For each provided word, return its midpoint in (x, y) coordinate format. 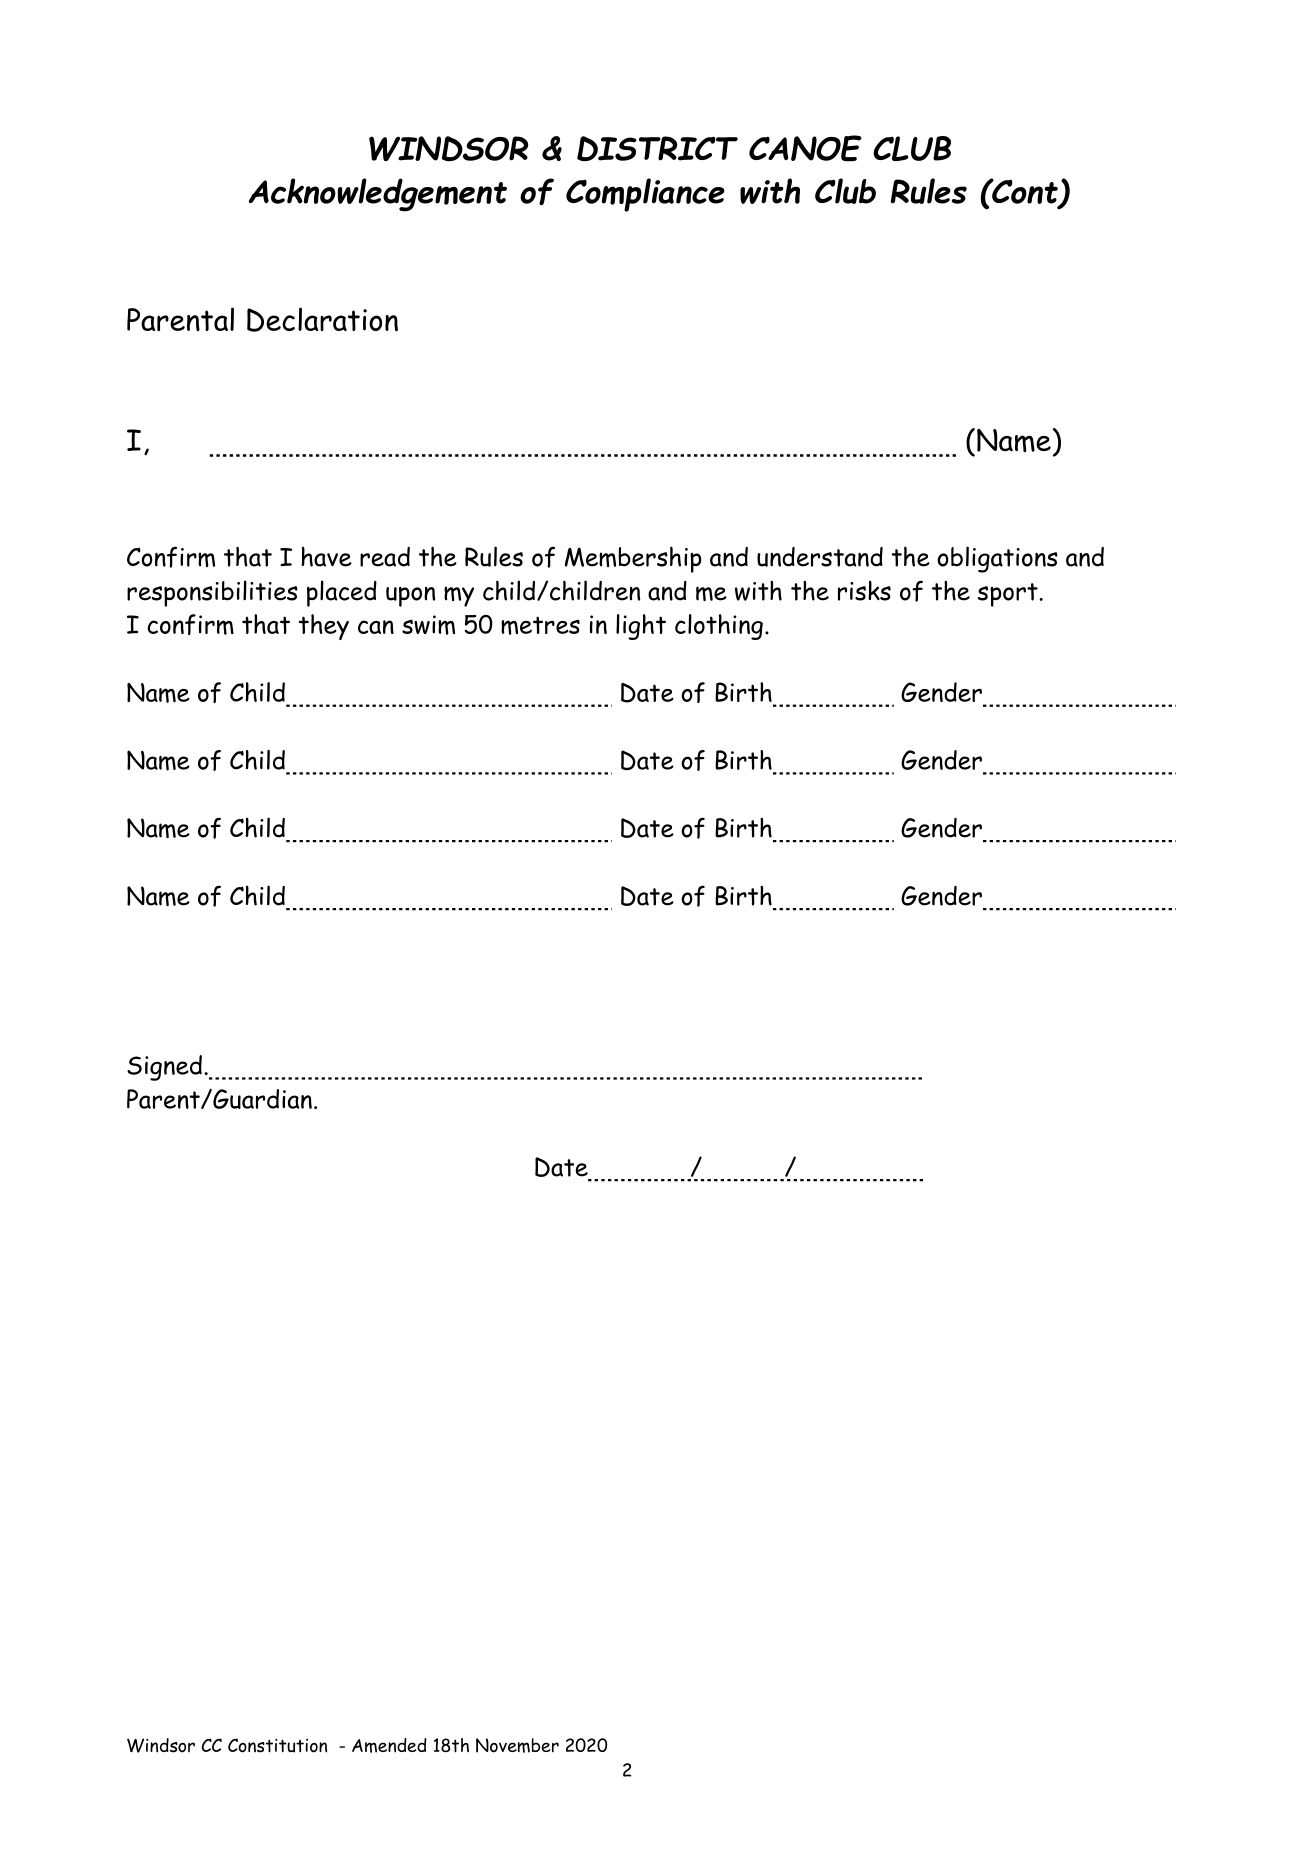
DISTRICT (657, 149)
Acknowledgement (378, 195)
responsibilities (212, 593)
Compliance (645, 195)
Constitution (277, 1745)
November (517, 1745)
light (641, 627)
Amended (389, 1745)
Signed (164, 1068)
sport (1009, 595)
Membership (633, 559)
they (324, 627)
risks (864, 591)
